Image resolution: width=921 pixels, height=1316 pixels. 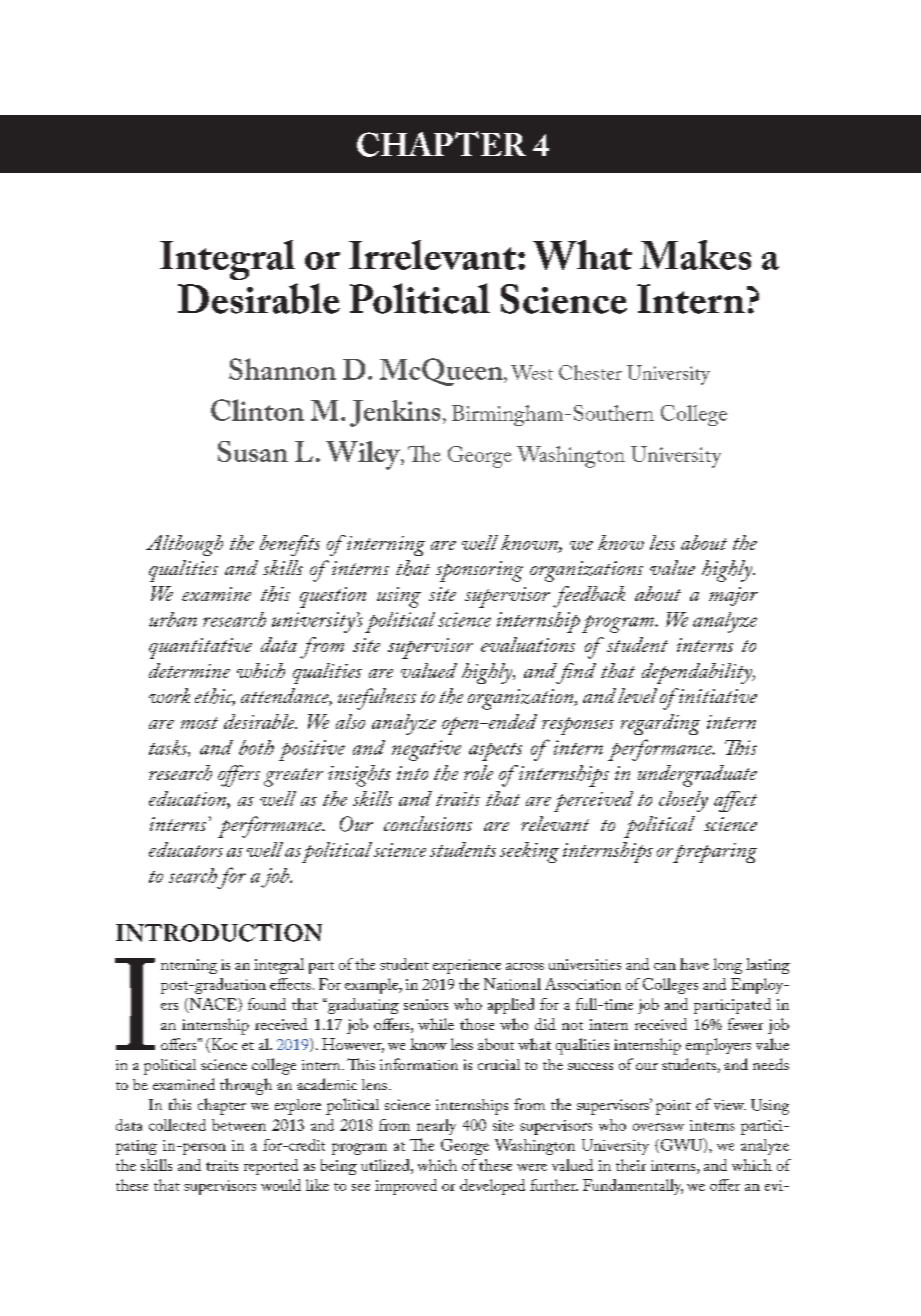 I want to click on Shannon, so click(x=282, y=369).
